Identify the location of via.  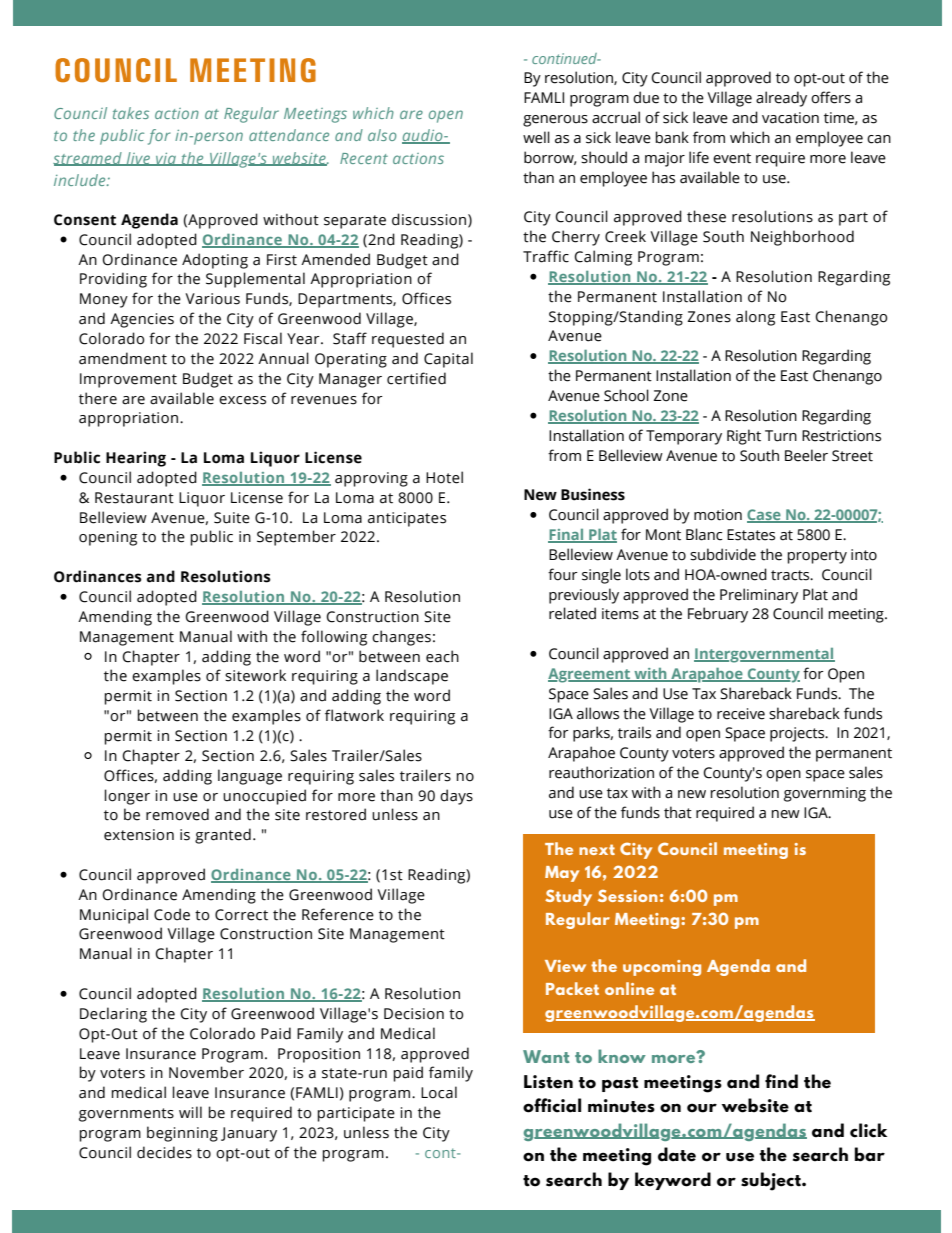
(166, 159).
